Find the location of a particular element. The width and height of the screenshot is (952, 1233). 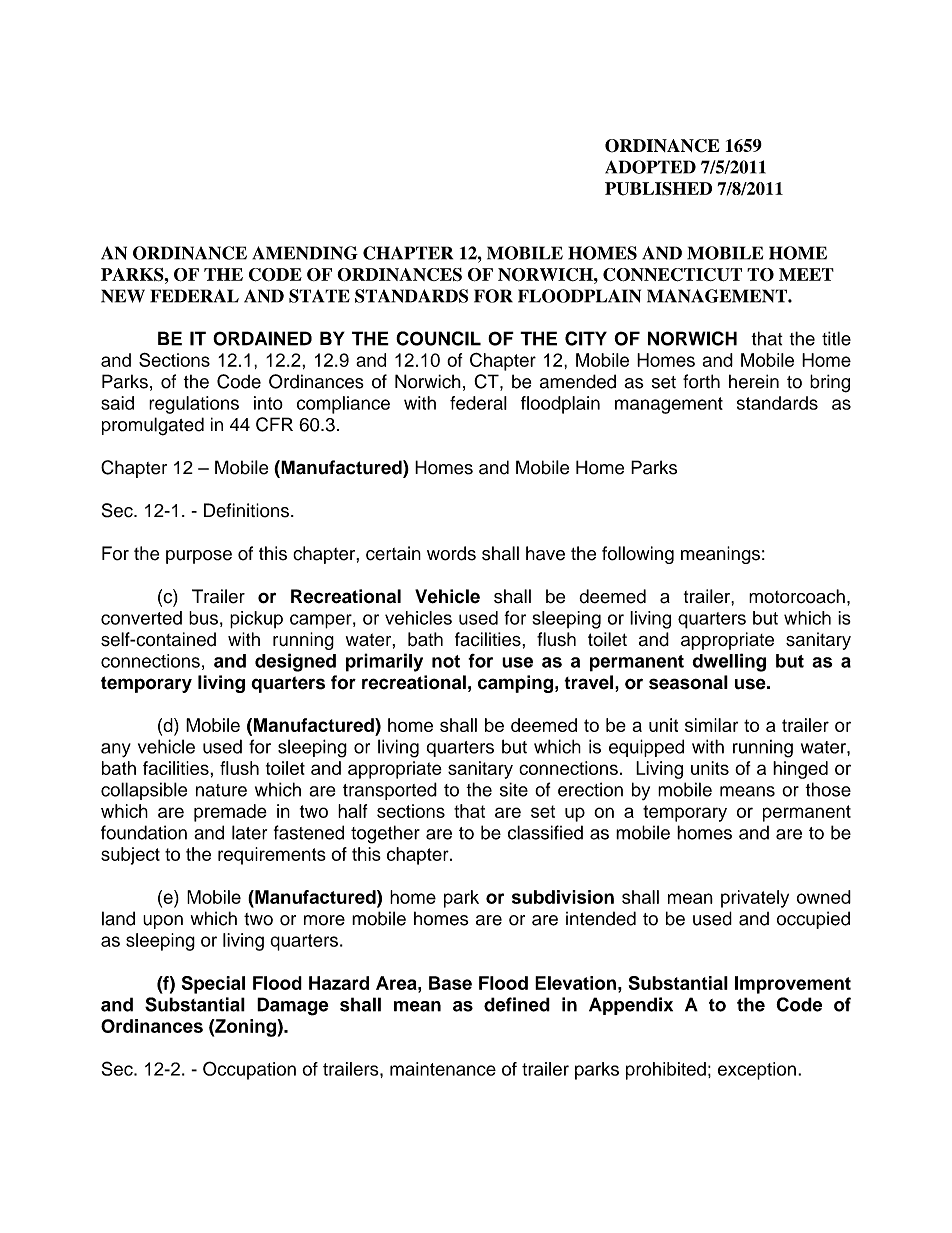

not is located at coordinates (446, 661).
